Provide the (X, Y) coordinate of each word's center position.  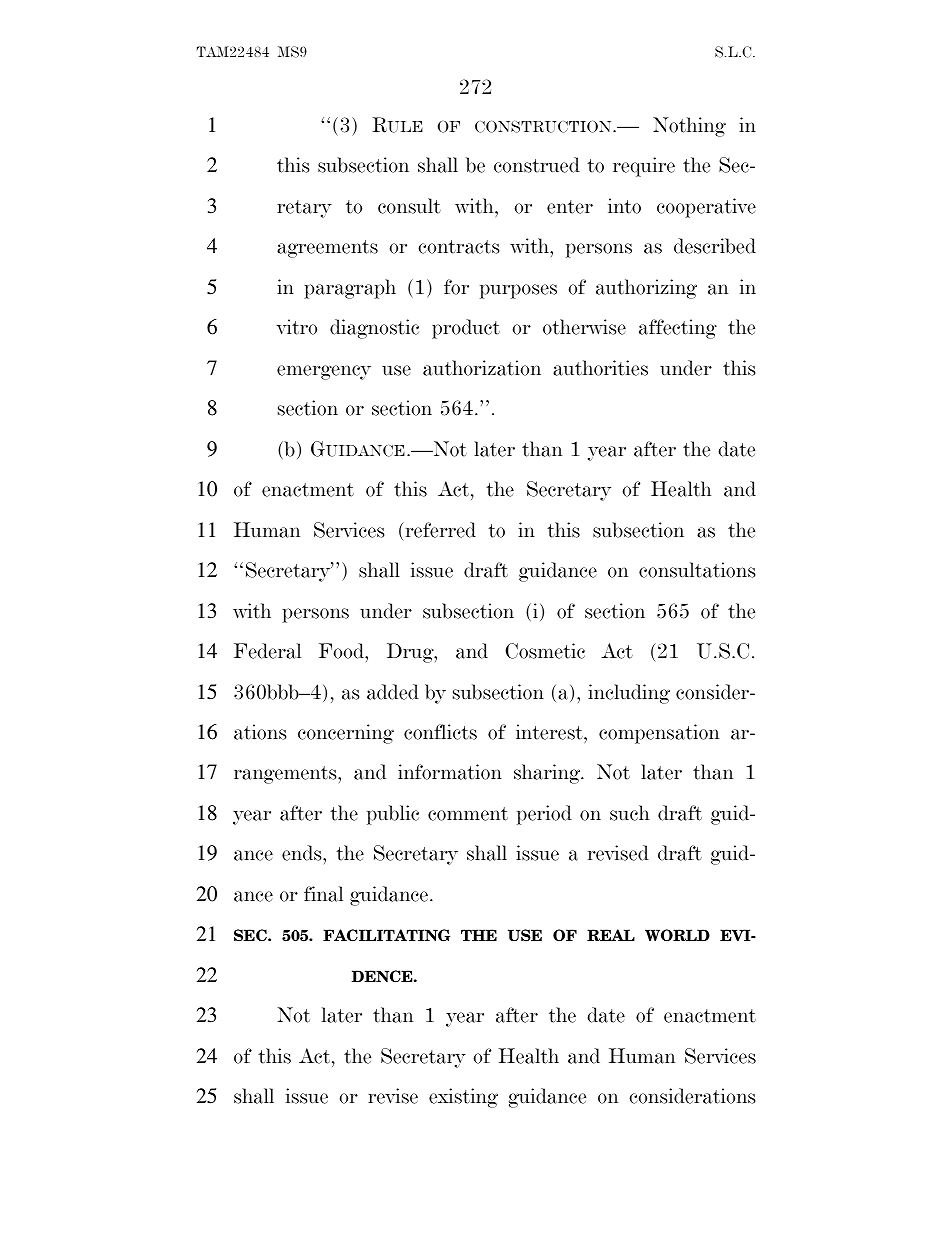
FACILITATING (386, 935)
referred (439, 530)
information (450, 772)
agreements (327, 249)
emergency (324, 372)
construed (537, 165)
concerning (346, 734)
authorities (600, 368)
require (644, 167)
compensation (659, 734)
